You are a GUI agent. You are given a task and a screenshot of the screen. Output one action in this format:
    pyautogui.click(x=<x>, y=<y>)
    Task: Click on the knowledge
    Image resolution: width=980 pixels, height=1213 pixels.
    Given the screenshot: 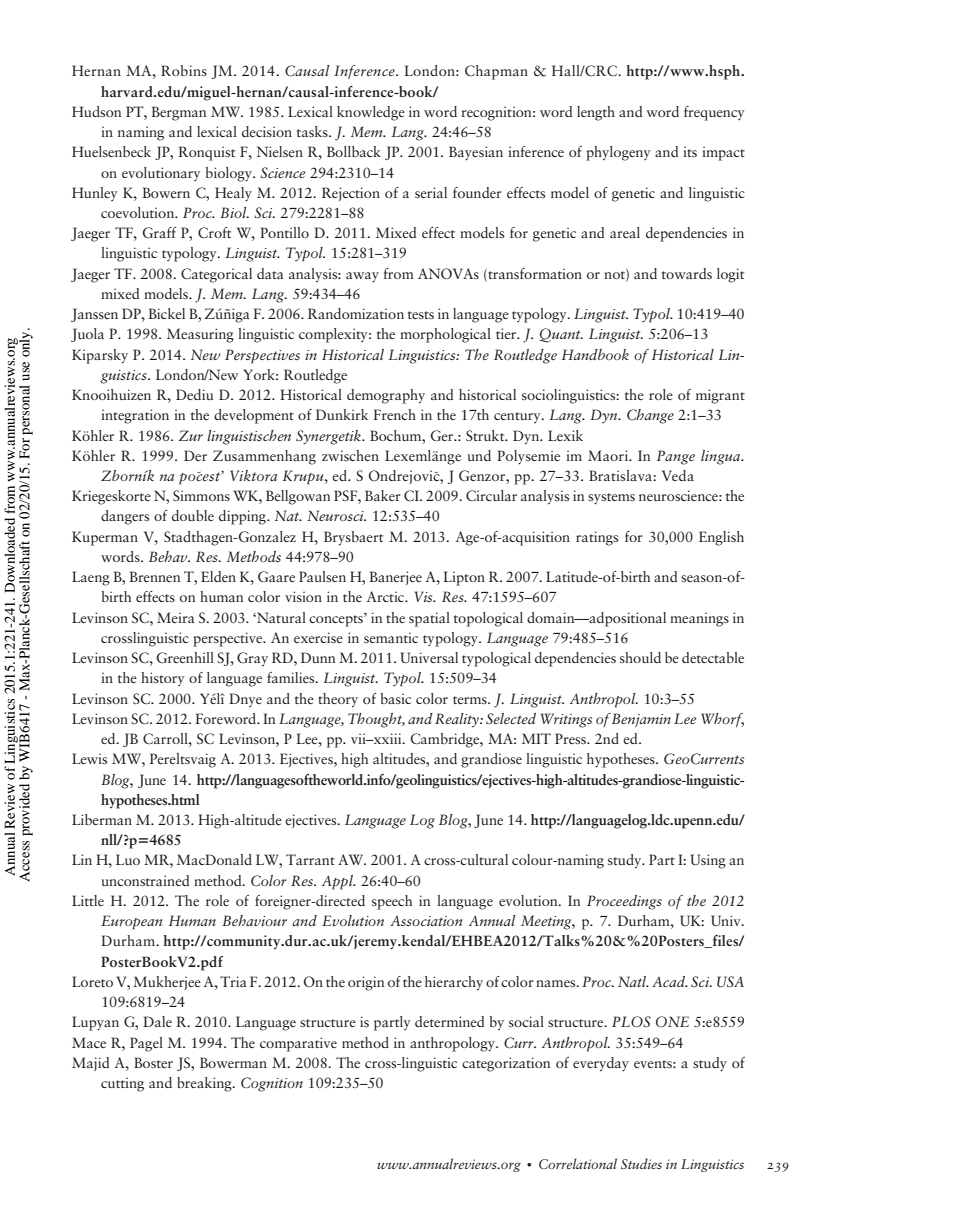 What is the action you would take?
    pyautogui.click(x=371, y=113)
